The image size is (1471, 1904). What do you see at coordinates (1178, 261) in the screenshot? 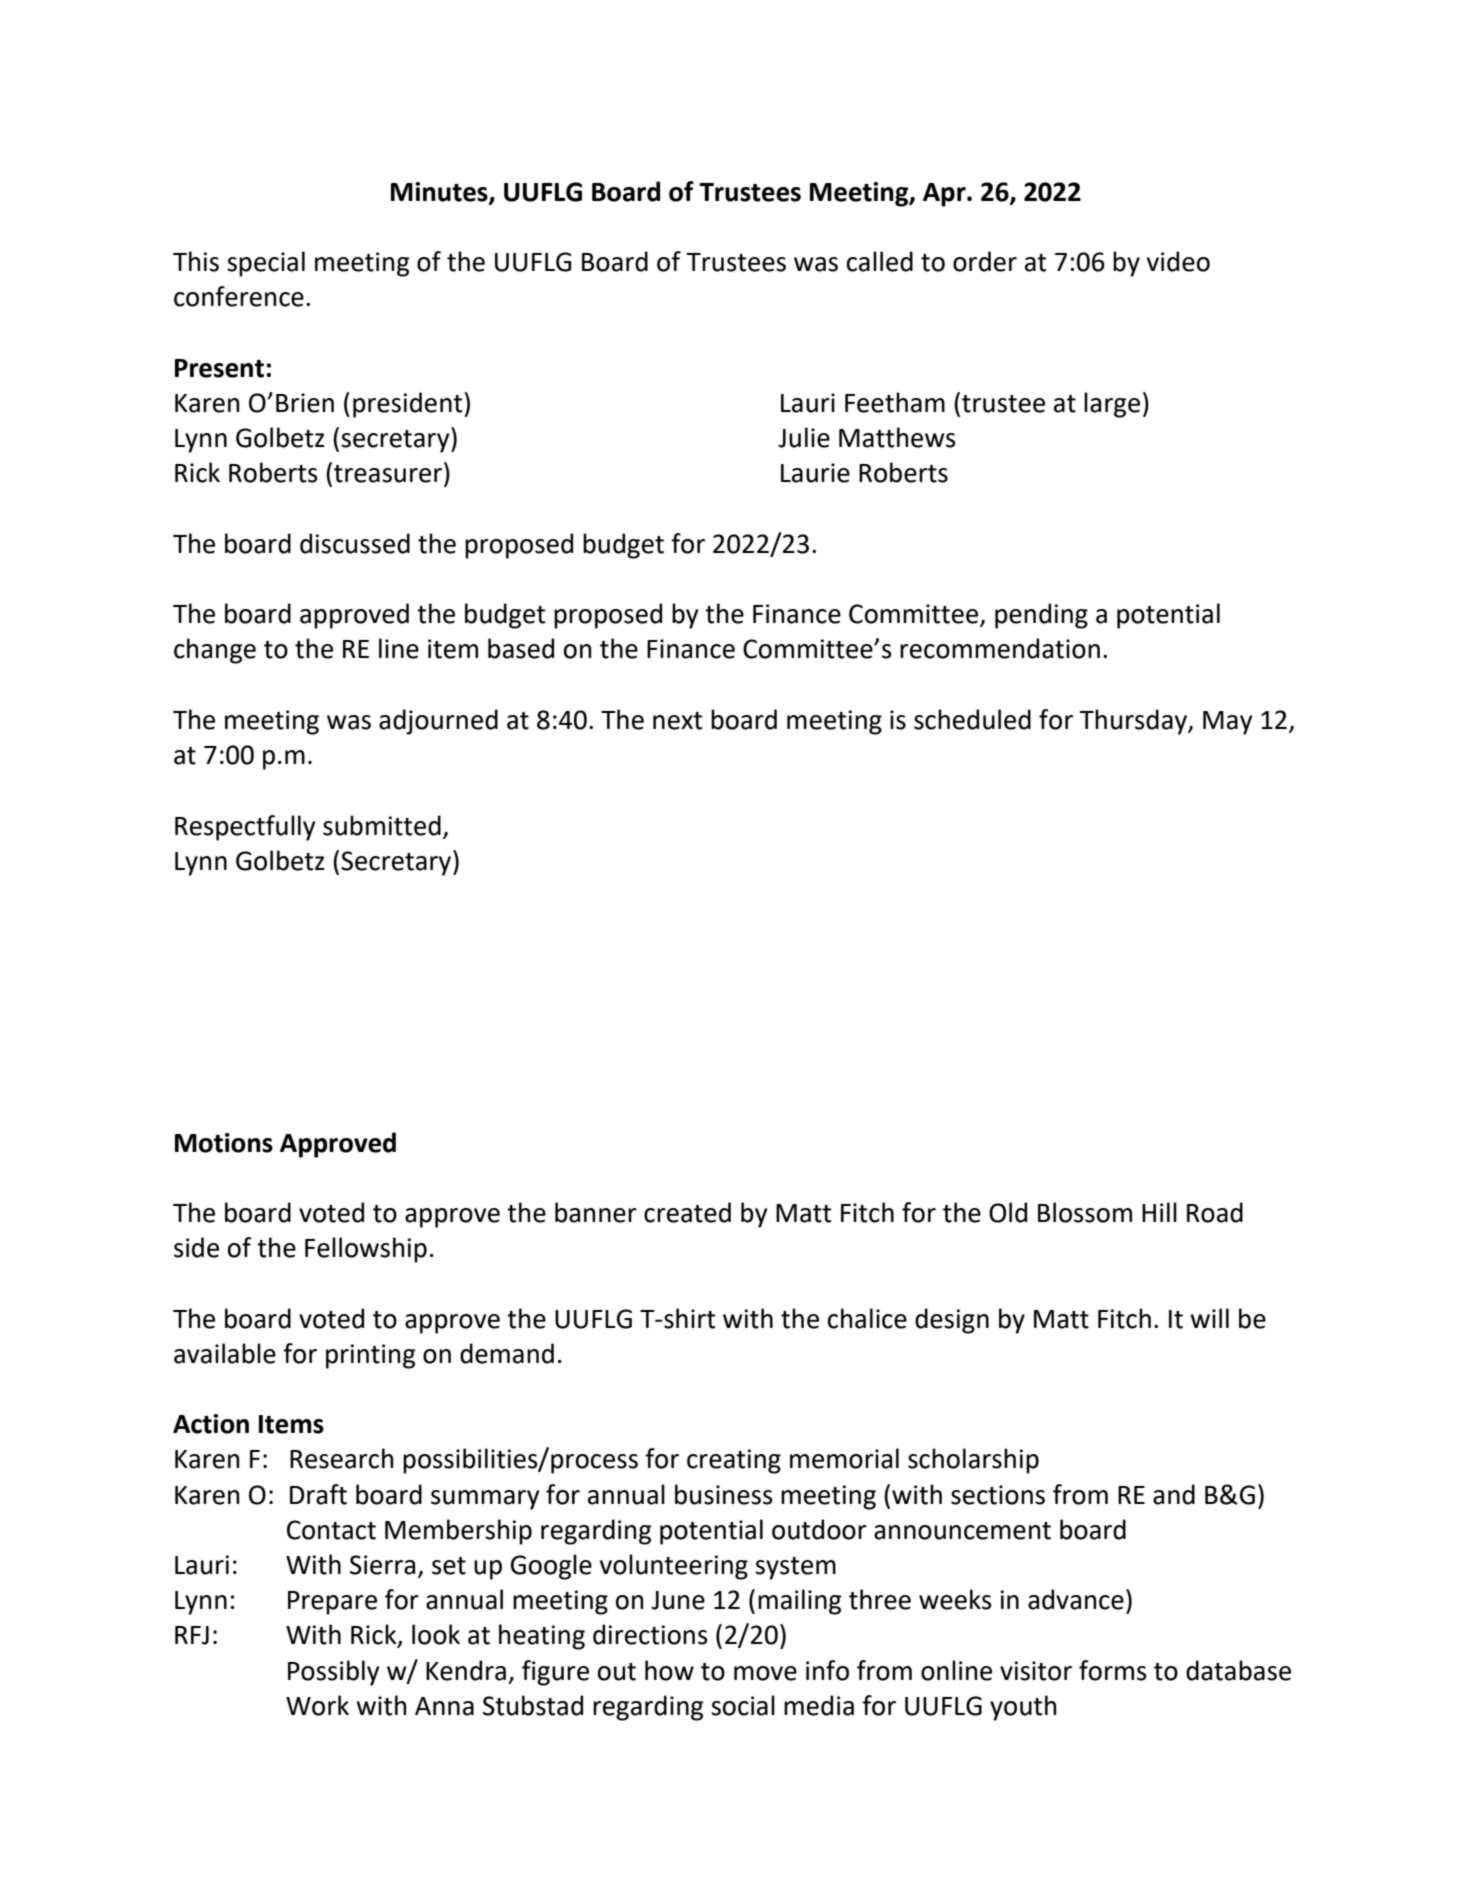
I see `video` at bounding box center [1178, 261].
